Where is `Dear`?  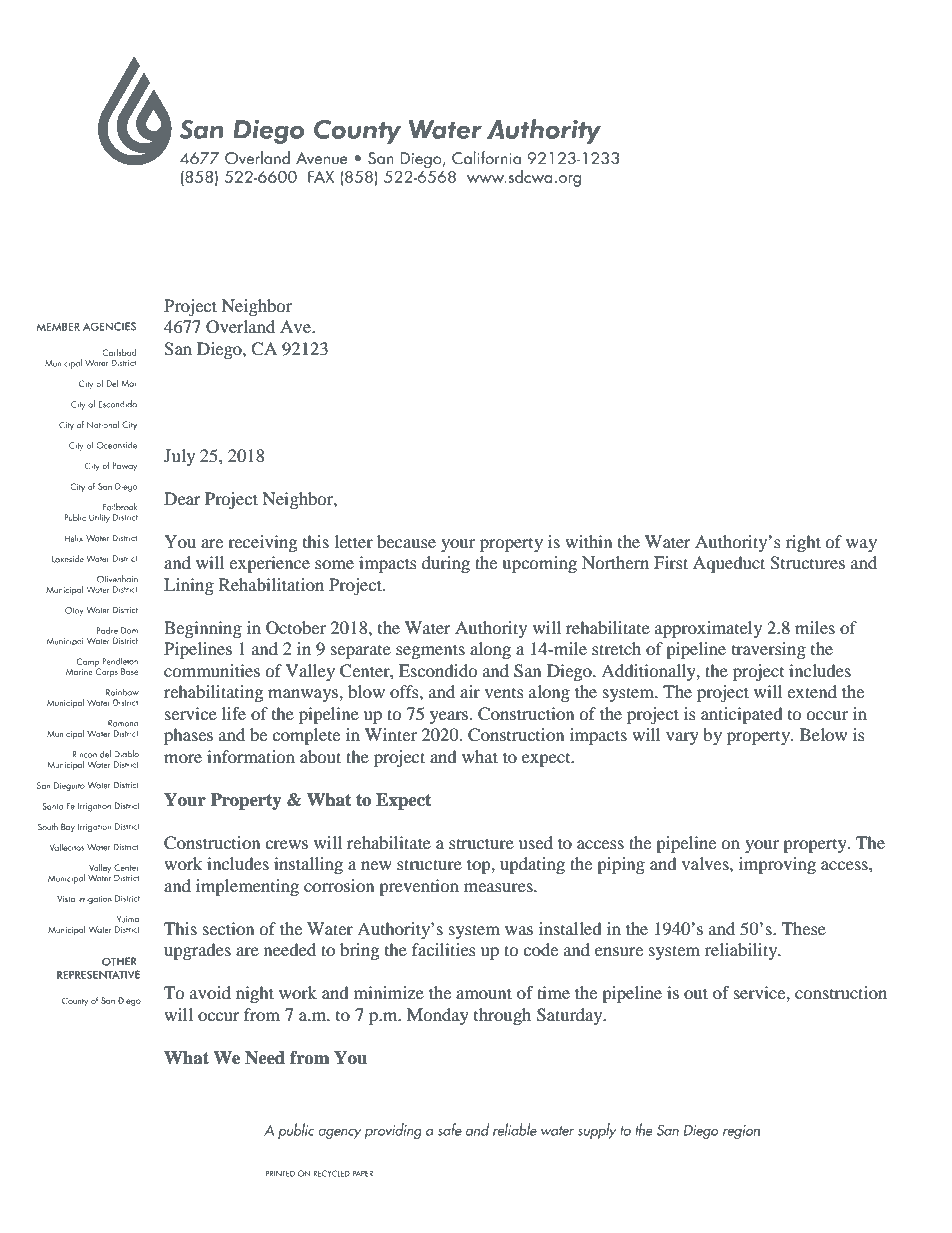 Dear is located at coordinates (182, 498).
